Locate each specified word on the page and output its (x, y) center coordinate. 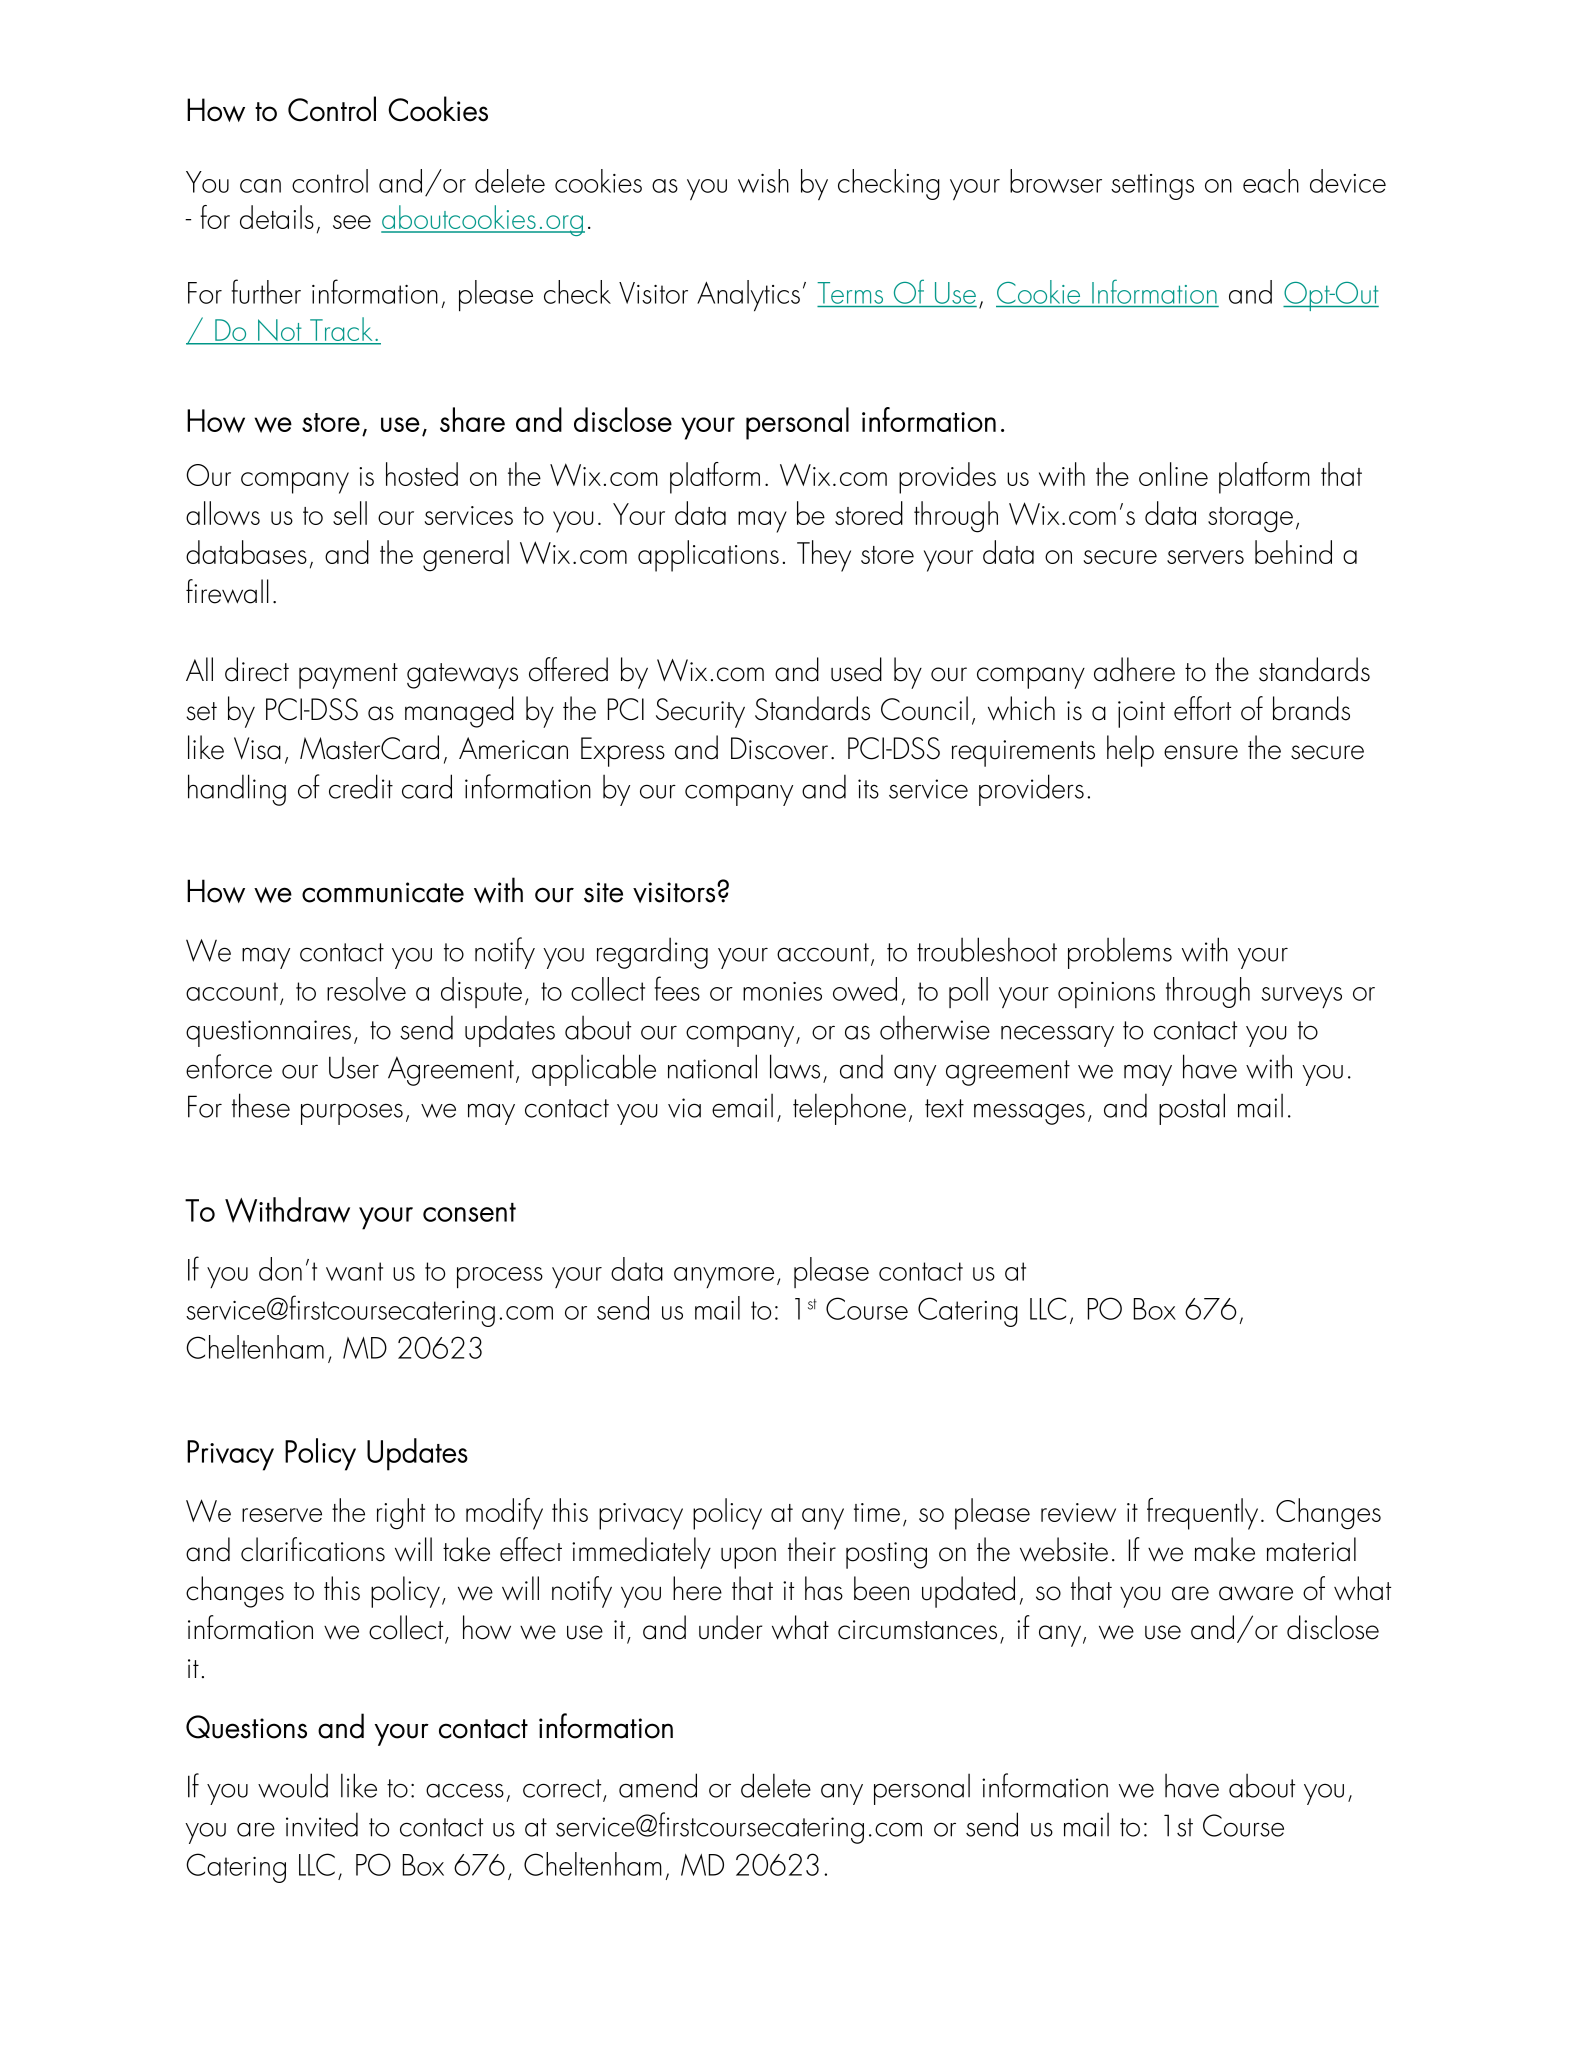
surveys (1301, 997)
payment (348, 676)
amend (658, 1785)
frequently (1202, 1514)
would (293, 1785)
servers (1205, 557)
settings (1152, 187)
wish (763, 181)
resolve (366, 989)
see (352, 222)
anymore (724, 1277)
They (824, 556)
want (354, 1271)
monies (782, 991)
